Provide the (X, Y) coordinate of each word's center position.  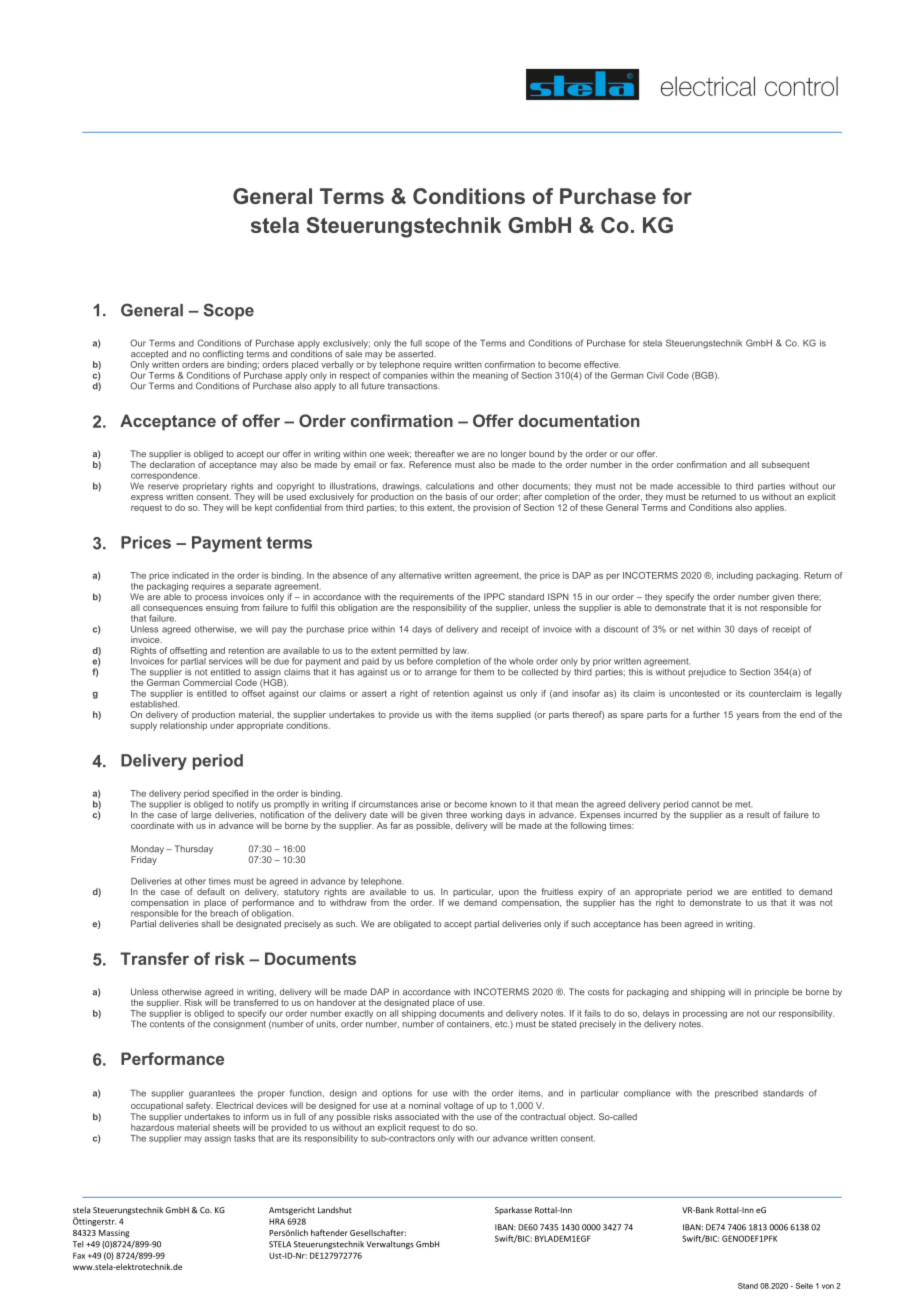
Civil (655, 375)
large (201, 814)
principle (772, 992)
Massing (114, 1234)
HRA (277, 1221)
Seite (804, 1286)
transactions (414, 385)
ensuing (222, 608)
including (735, 576)
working (486, 815)
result (758, 814)
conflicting (223, 356)
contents (167, 1023)
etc (502, 1024)
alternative (420, 575)
